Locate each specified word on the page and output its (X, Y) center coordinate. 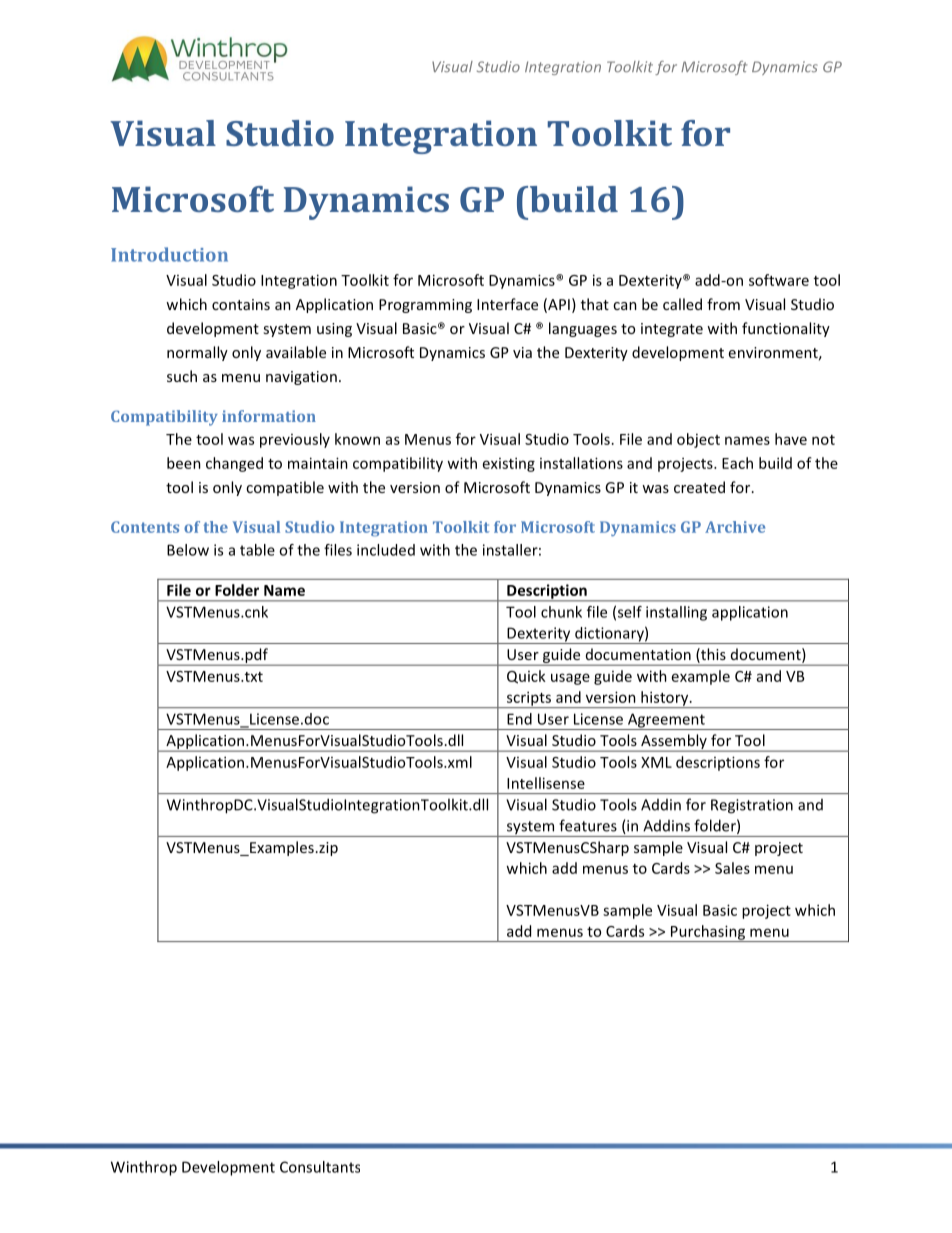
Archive (735, 527)
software (779, 280)
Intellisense (546, 783)
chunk (561, 612)
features (588, 825)
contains (241, 304)
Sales (732, 868)
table (257, 550)
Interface (507, 304)
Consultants (320, 1167)
